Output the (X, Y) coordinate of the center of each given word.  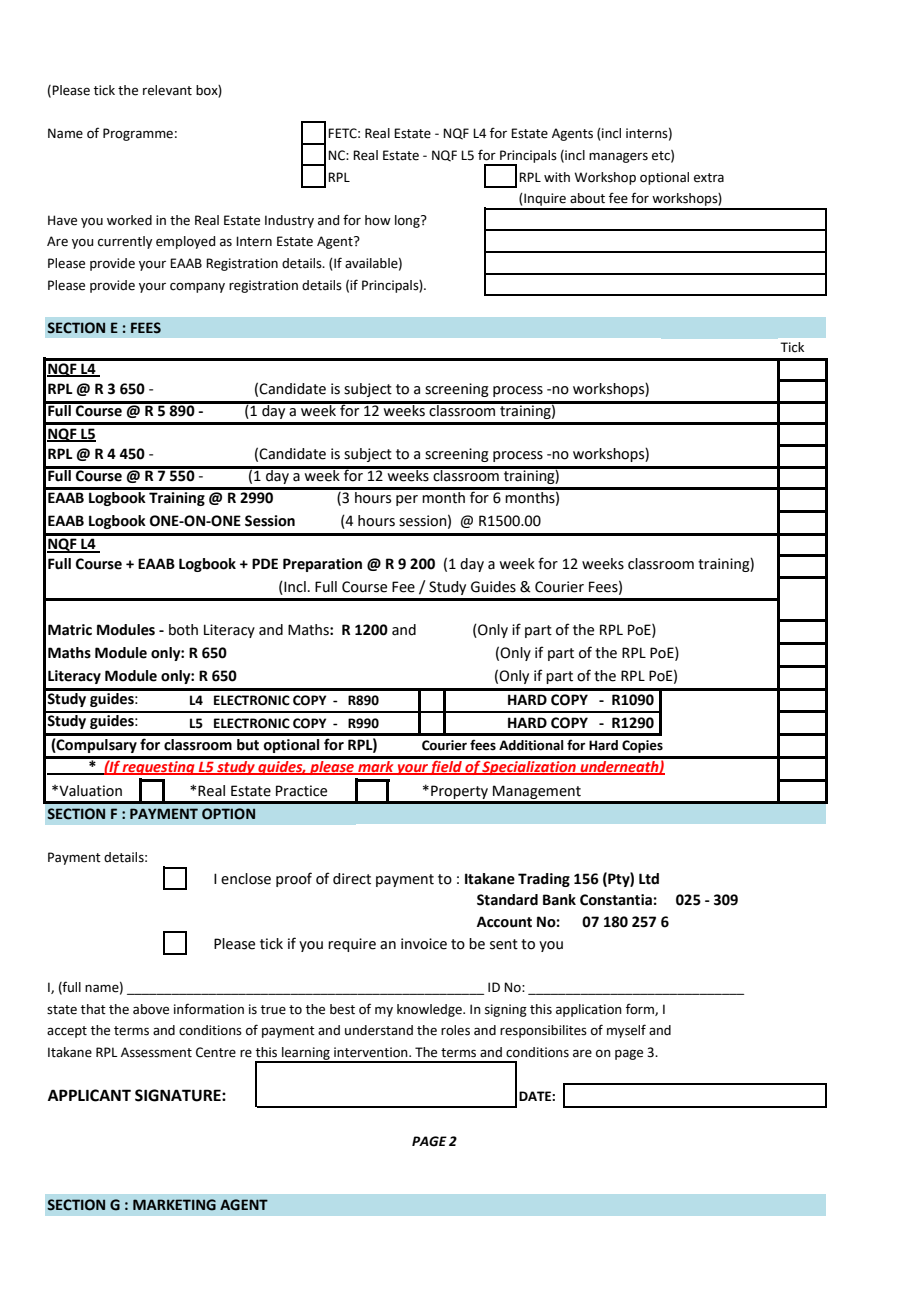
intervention (372, 1052)
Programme (138, 134)
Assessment (156, 1052)
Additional (531, 745)
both (183, 630)
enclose (246, 879)
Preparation (322, 565)
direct (352, 879)
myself (626, 1031)
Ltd (649, 879)
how (378, 220)
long (408, 221)
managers (618, 157)
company (197, 287)
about (587, 198)
